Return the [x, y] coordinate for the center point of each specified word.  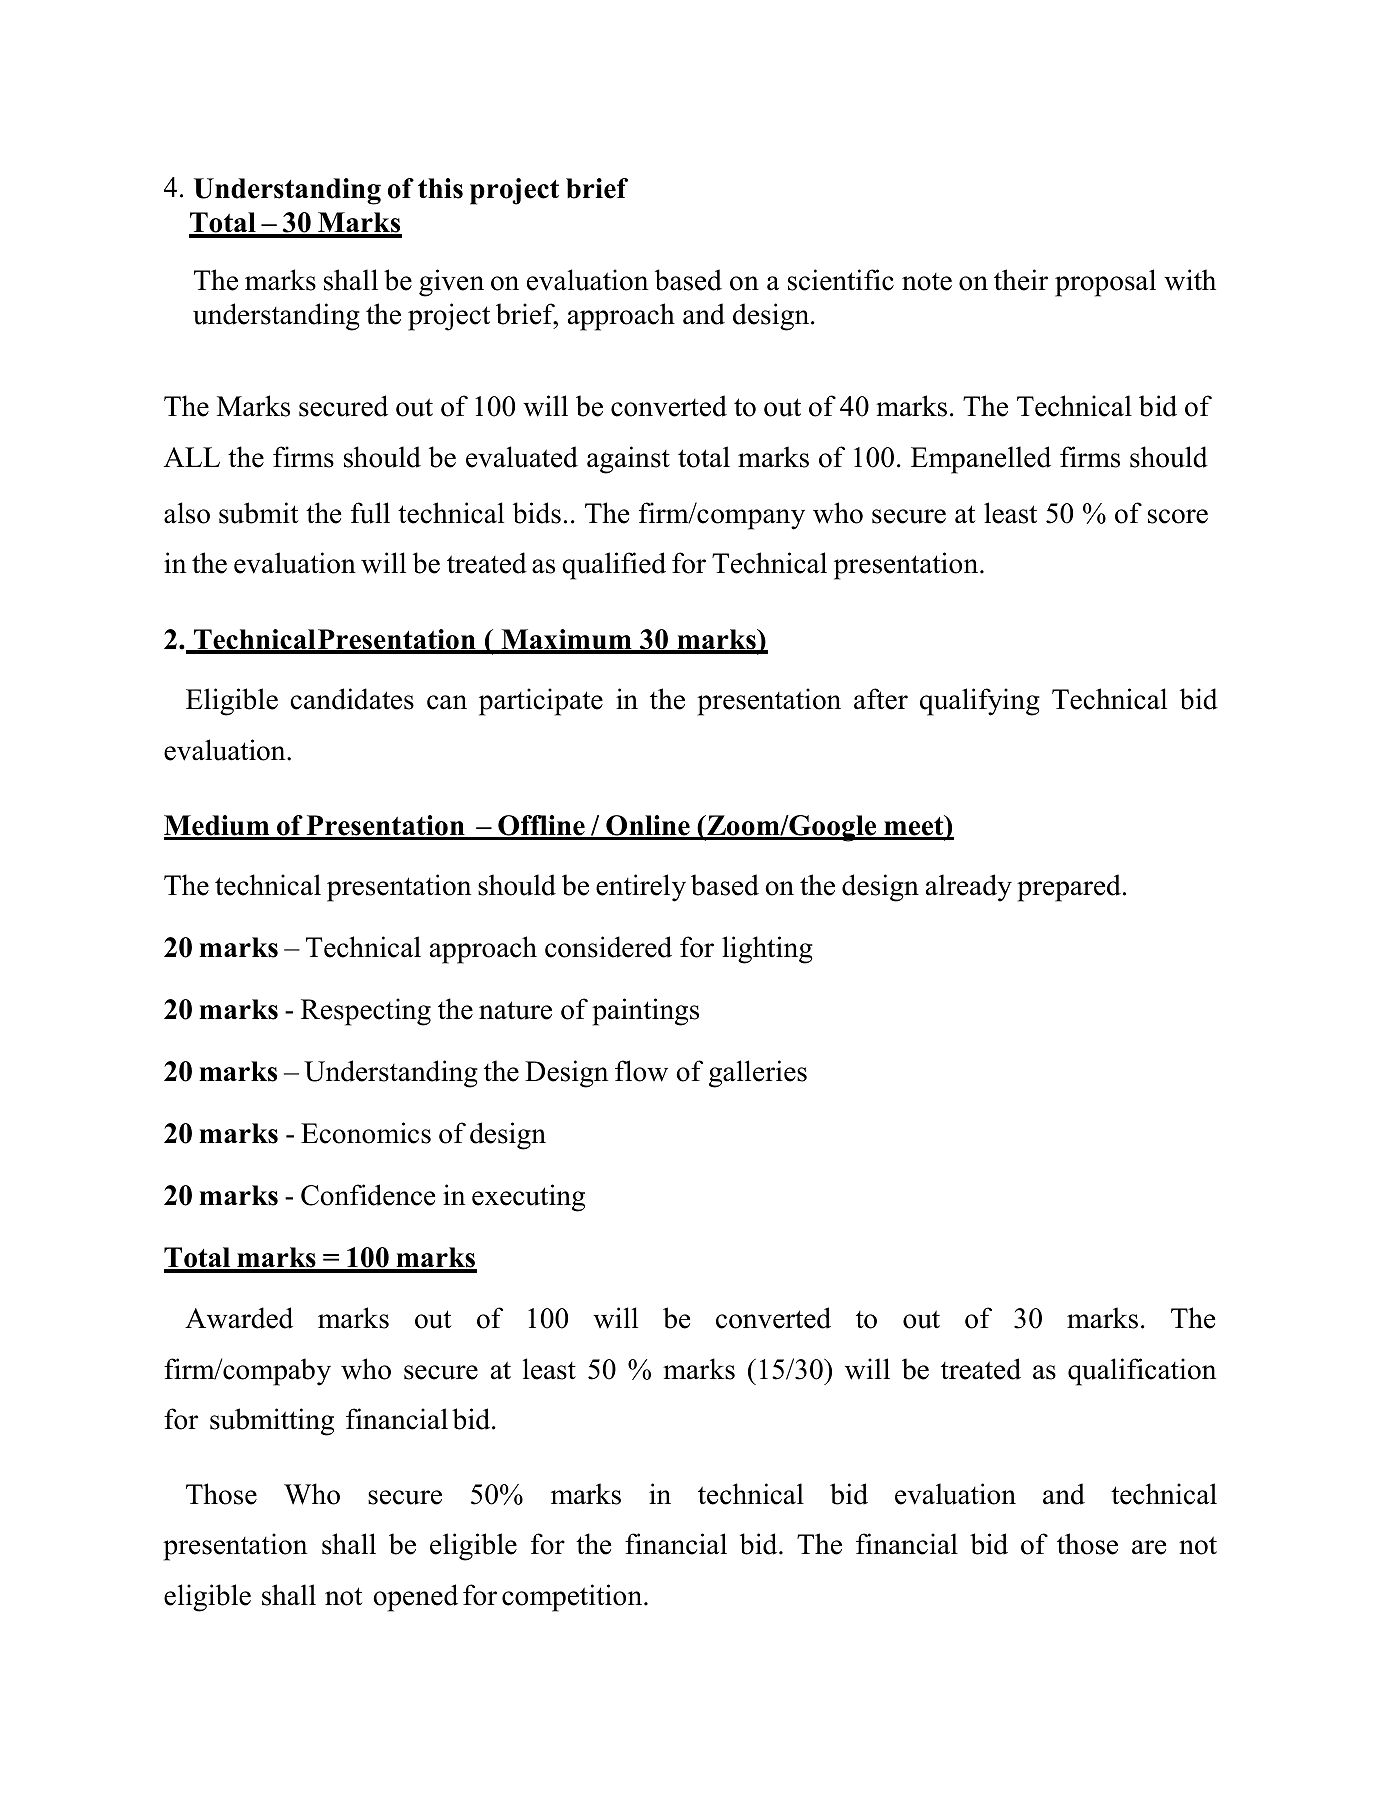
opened [415, 1598]
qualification [1142, 1372]
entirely [641, 888]
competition [573, 1598]
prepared [1069, 888]
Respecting [366, 1012]
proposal [1105, 283]
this [440, 188]
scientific [841, 280]
